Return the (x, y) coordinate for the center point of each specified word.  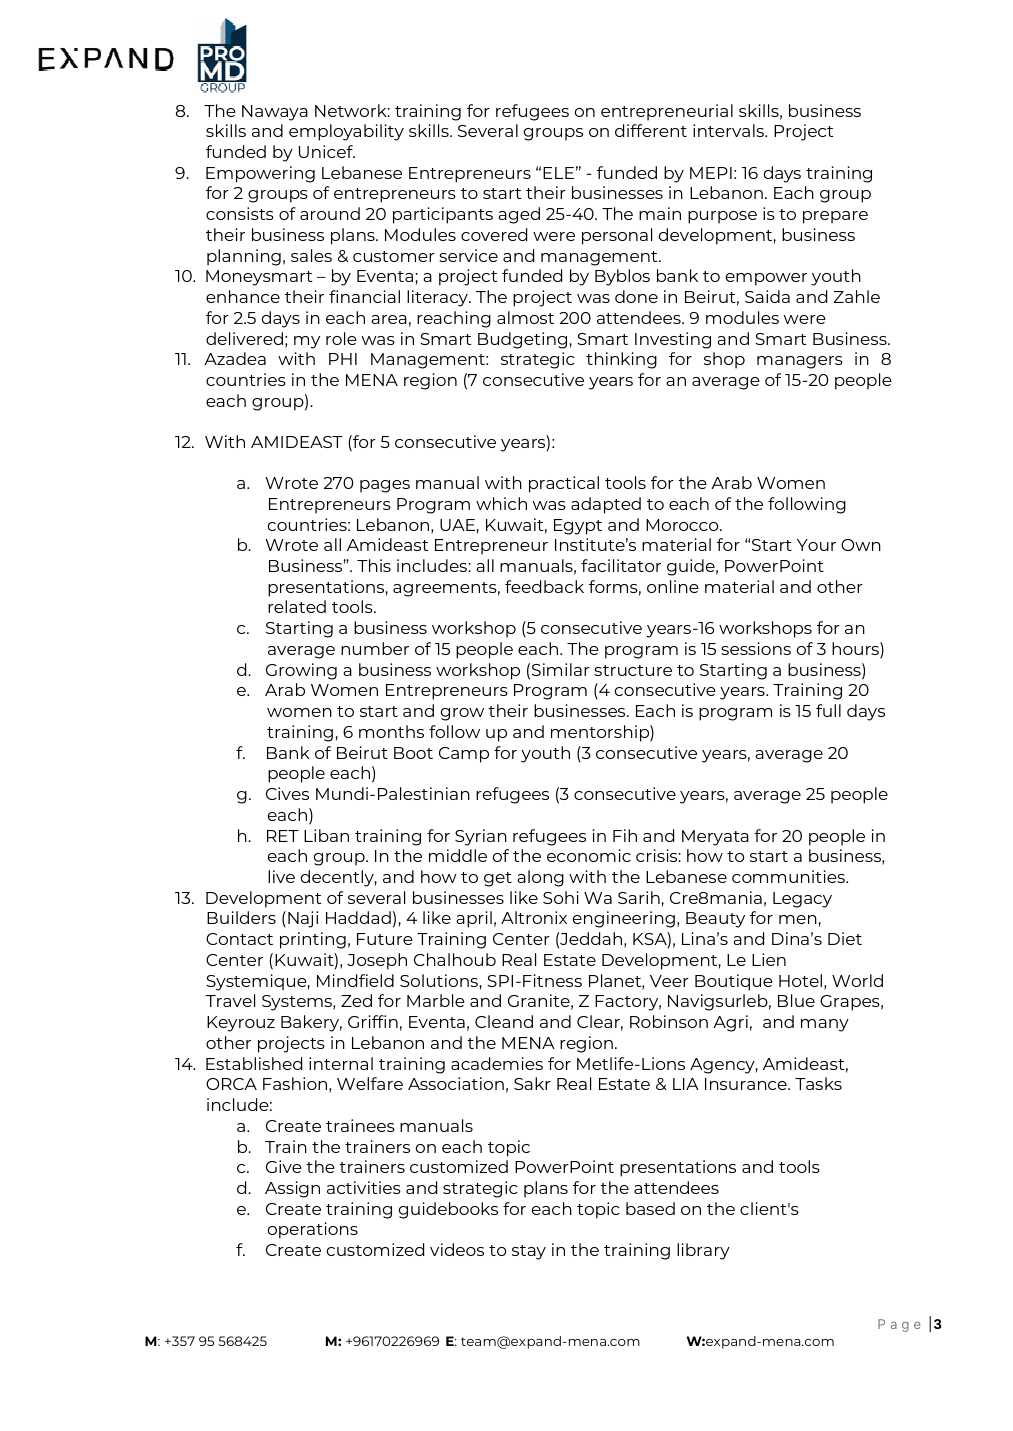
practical (564, 484)
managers (800, 362)
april (474, 919)
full (828, 710)
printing (313, 940)
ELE (558, 173)
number (375, 648)
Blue (796, 1000)
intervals (729, 130)
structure (633, 670)
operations (313, 1230)
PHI (343, 359)
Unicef (327, 151)
